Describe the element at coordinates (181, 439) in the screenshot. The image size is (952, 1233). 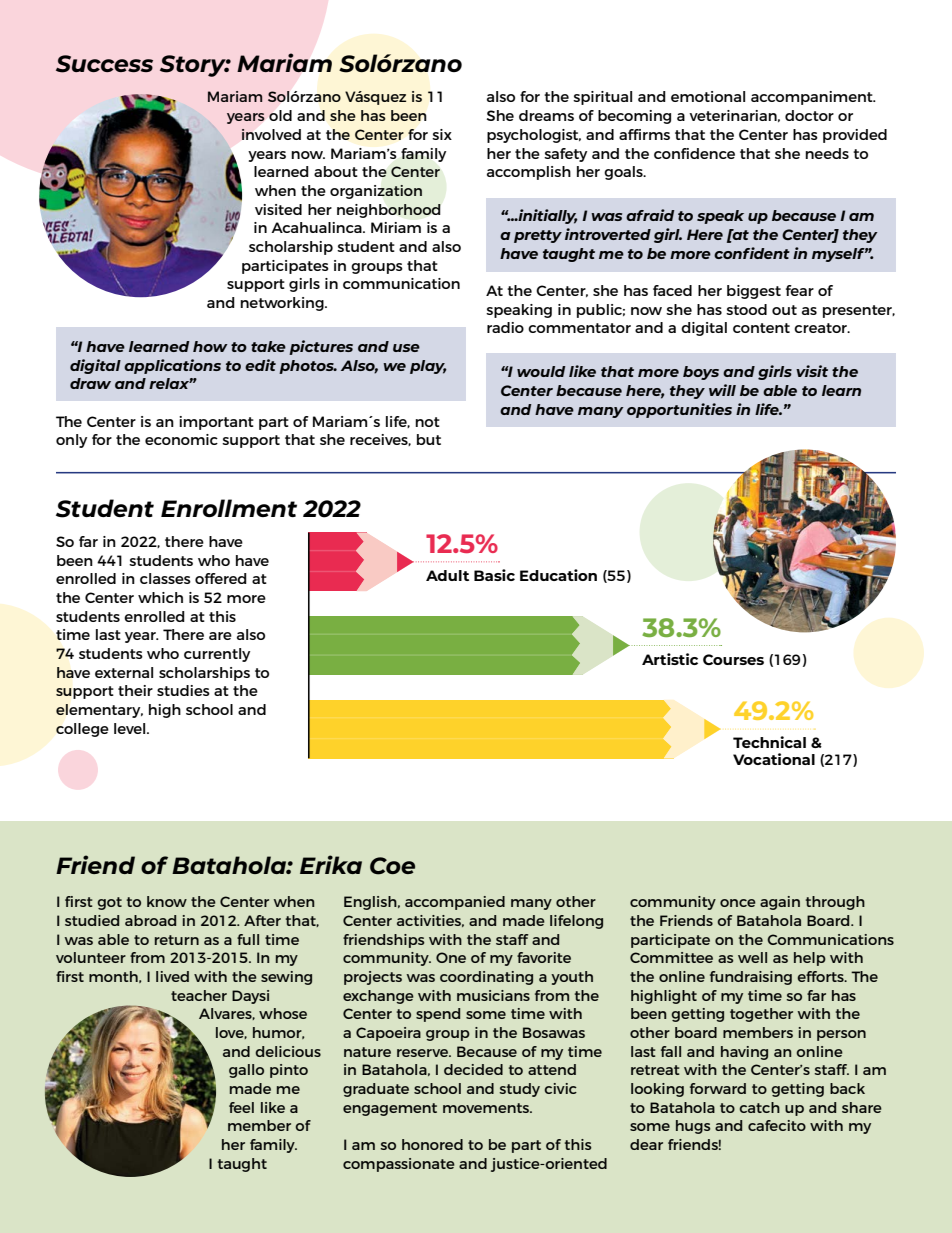
I see `economic` at that location.
